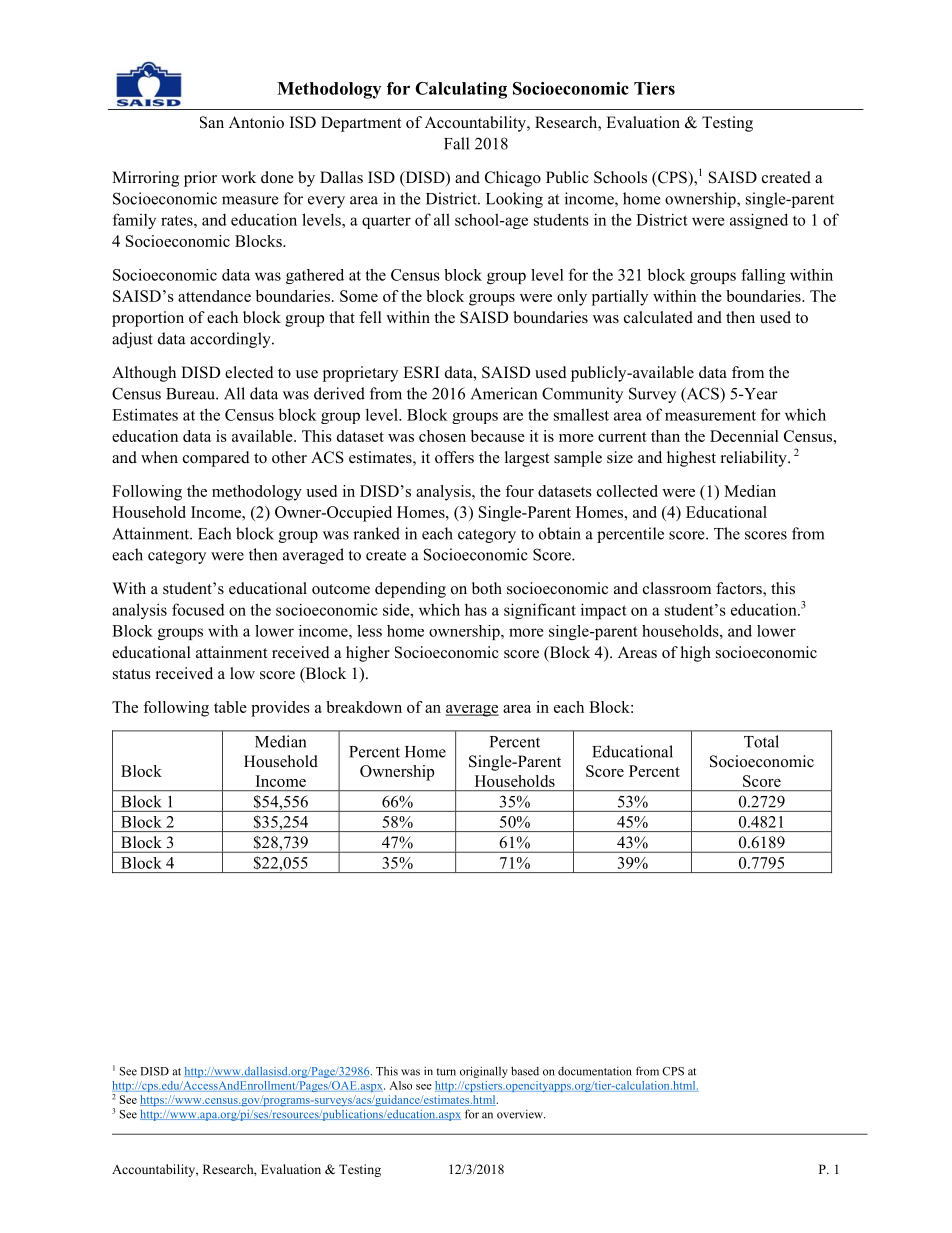 The image size is (952, 1233). Describe the element at coordinates (759, 221) in the image. I see `assigned` at that location.
